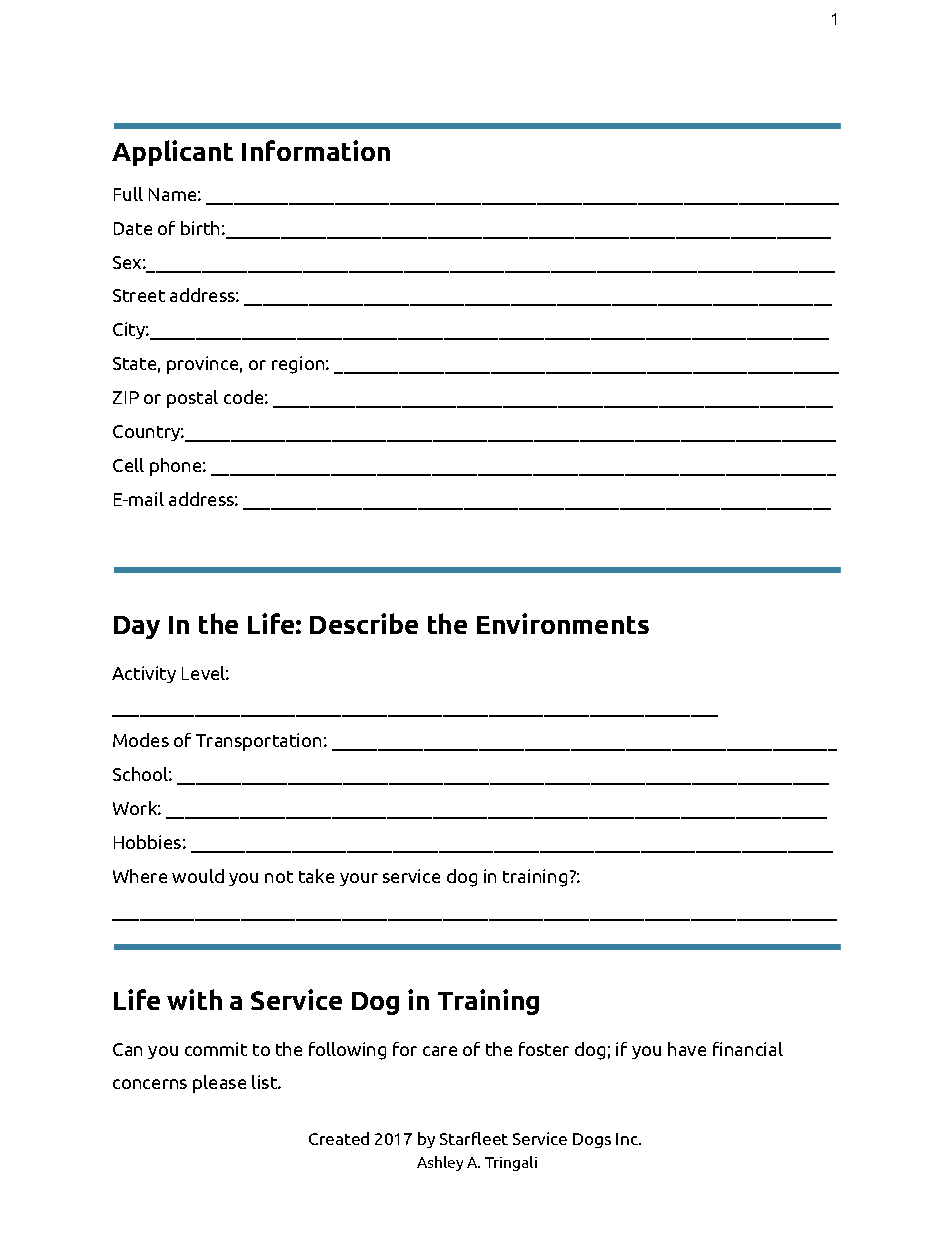 The image size is (952, 1233). Describe the element at coordinates (128, 465) in the image. I see `Cell` at that location.
